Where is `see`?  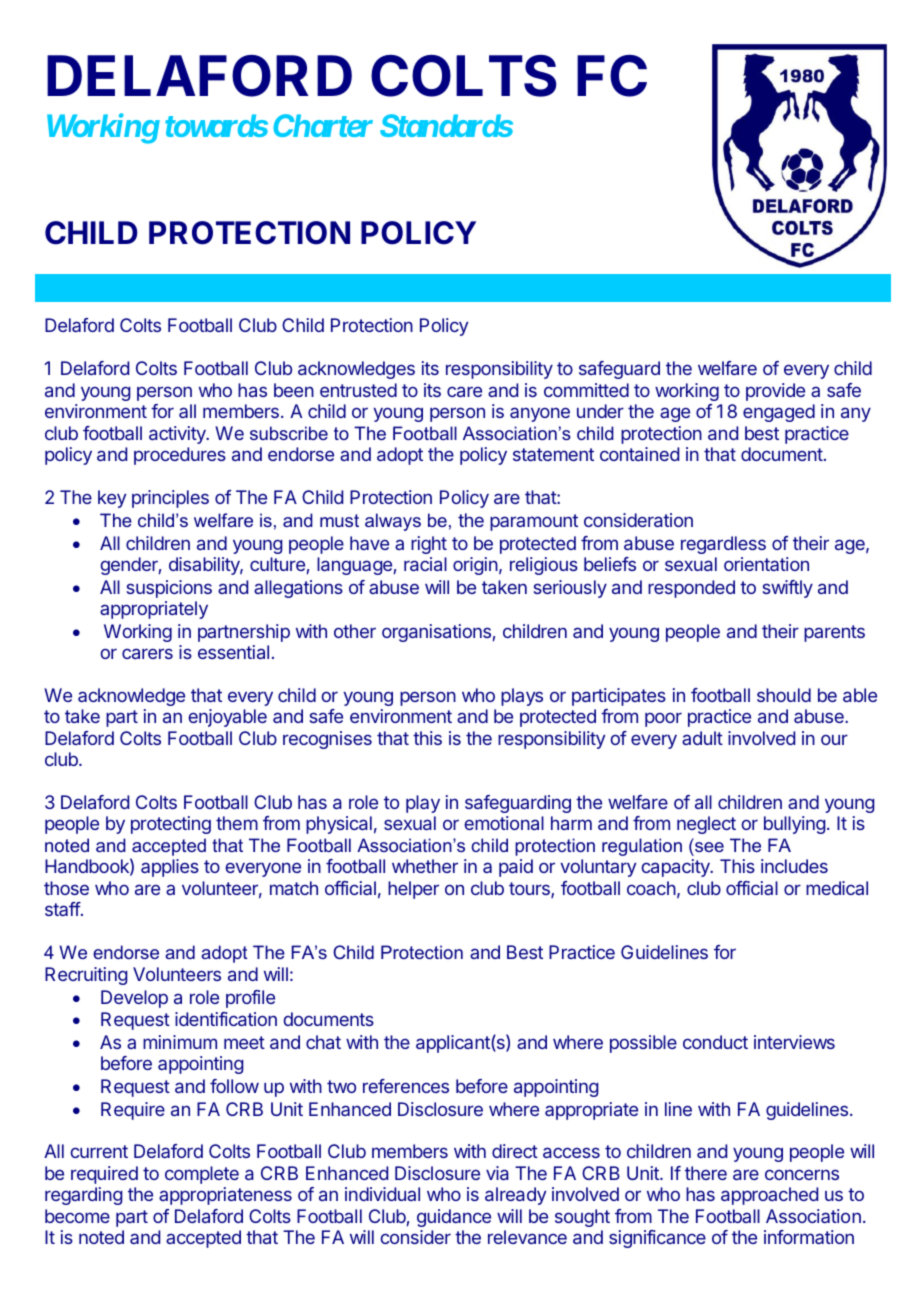 see is located at coordinates (709, 847).
